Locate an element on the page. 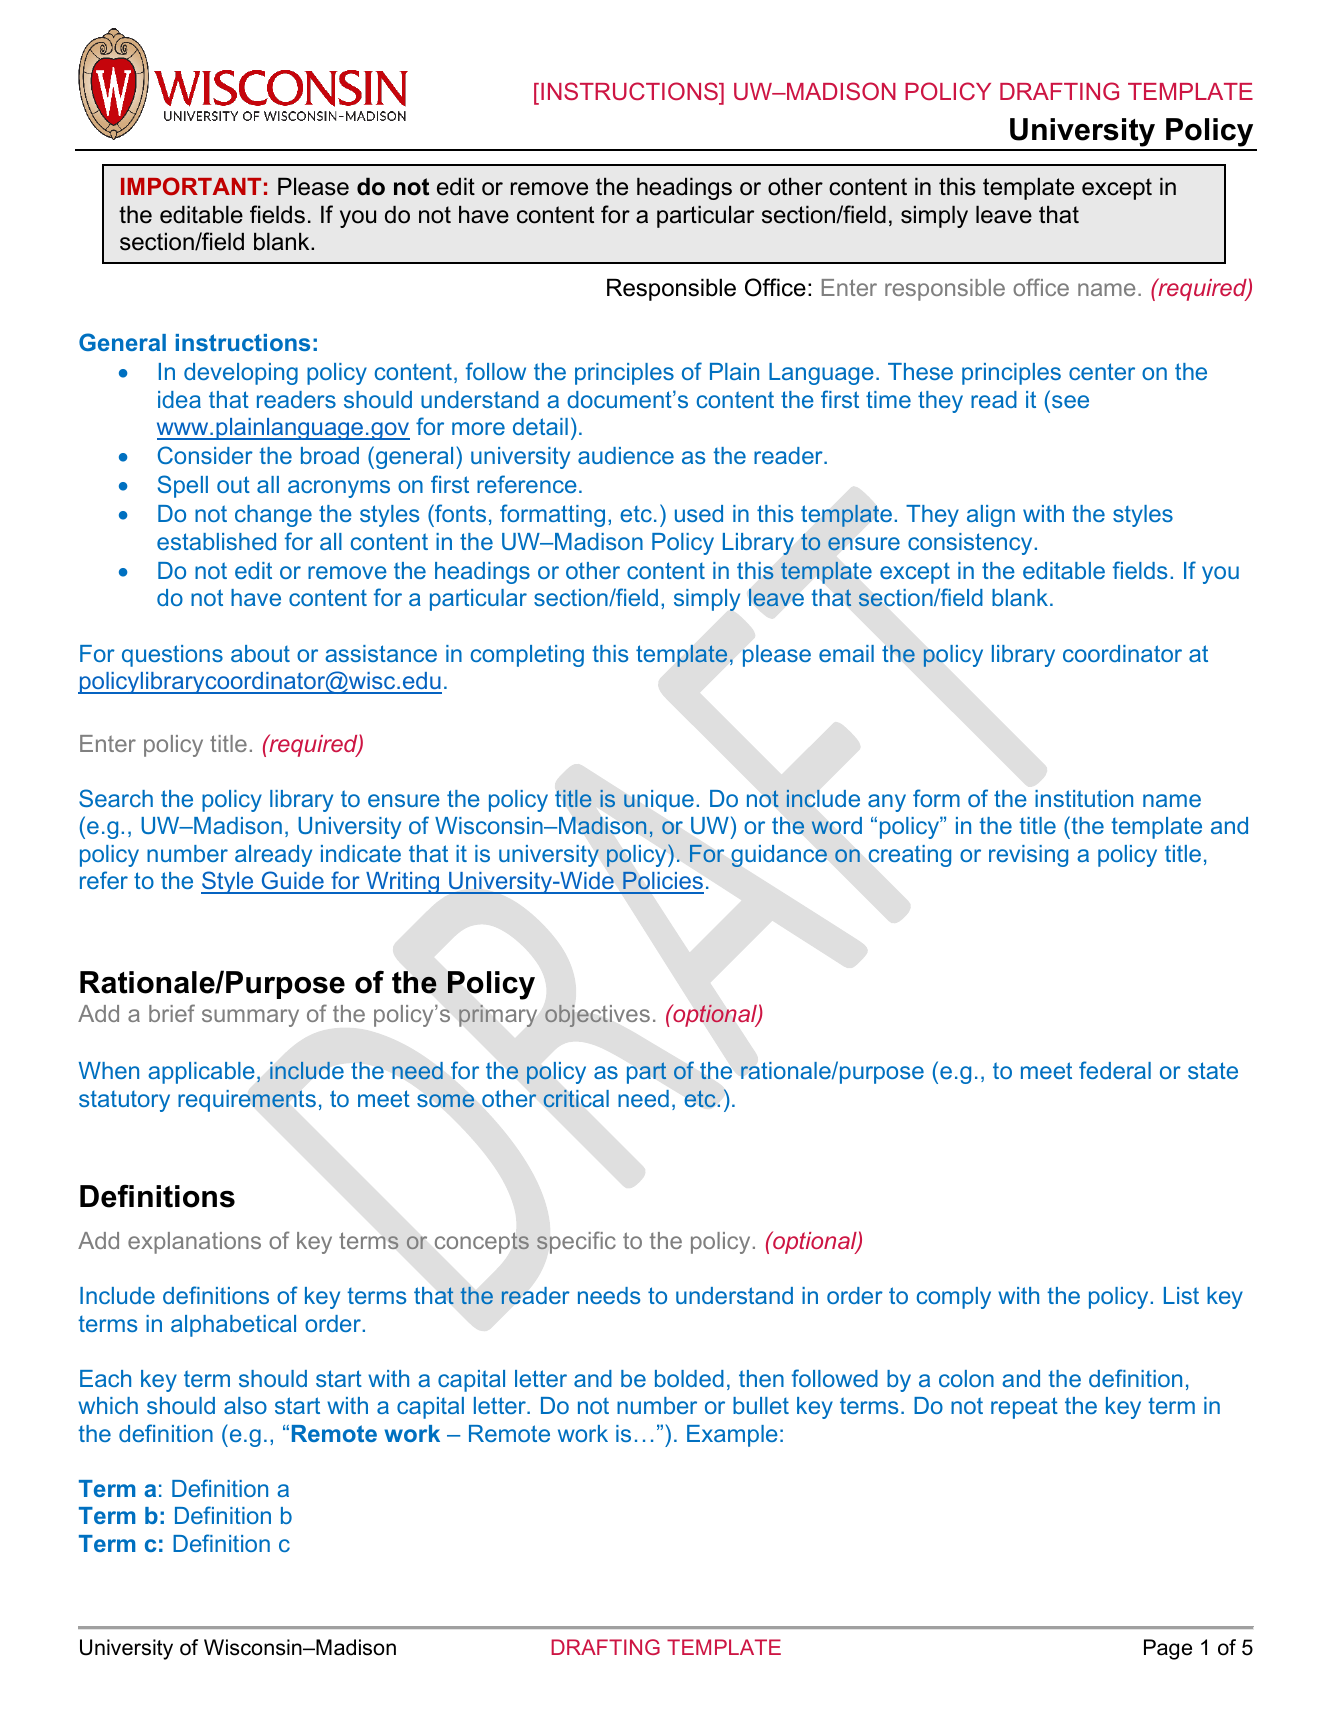 The width and height of the document is (1332, 1723). IMPORTANT is located at coordinates (191, 186).
